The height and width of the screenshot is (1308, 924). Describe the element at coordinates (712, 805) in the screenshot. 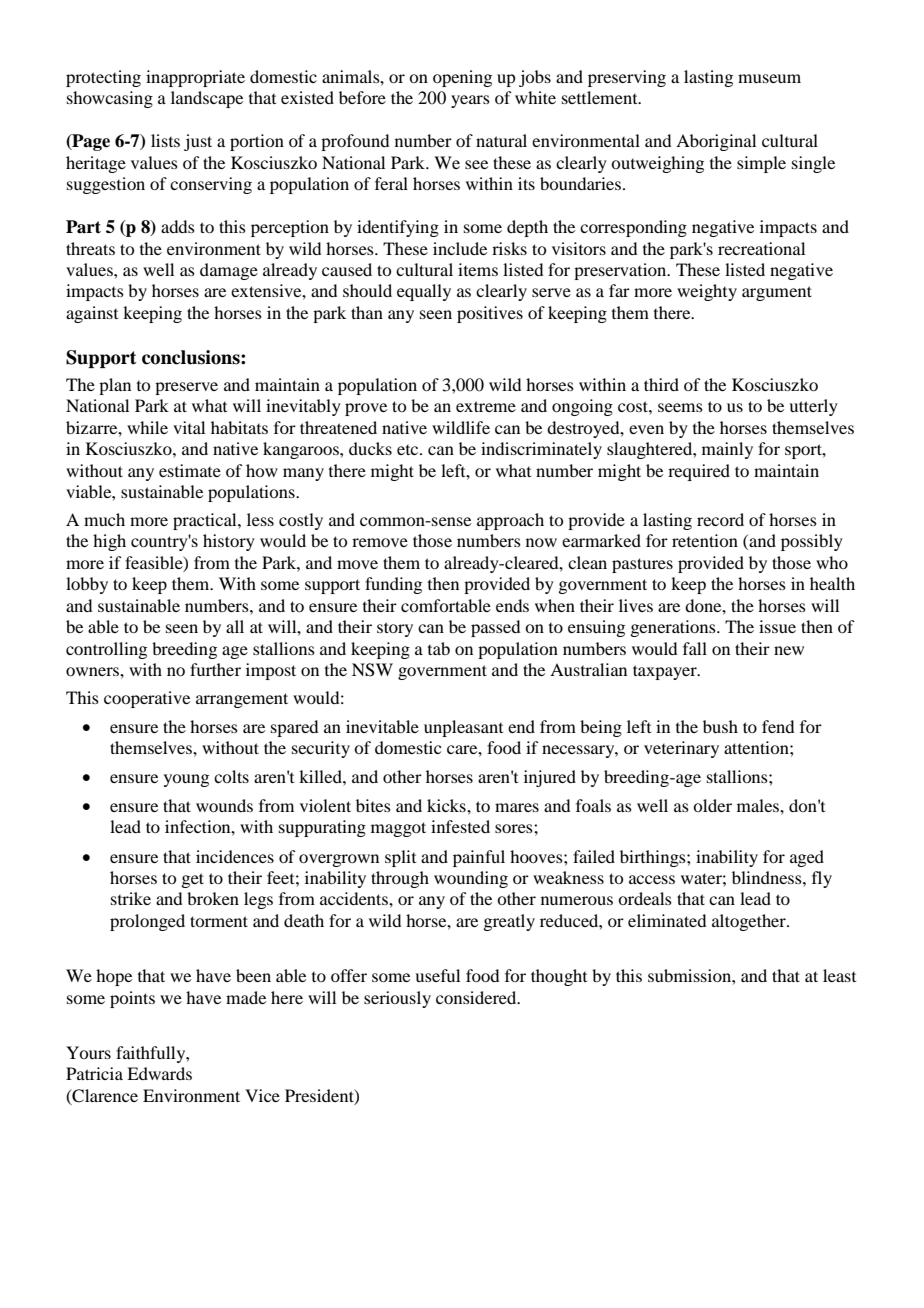

I see `older` at that location.
